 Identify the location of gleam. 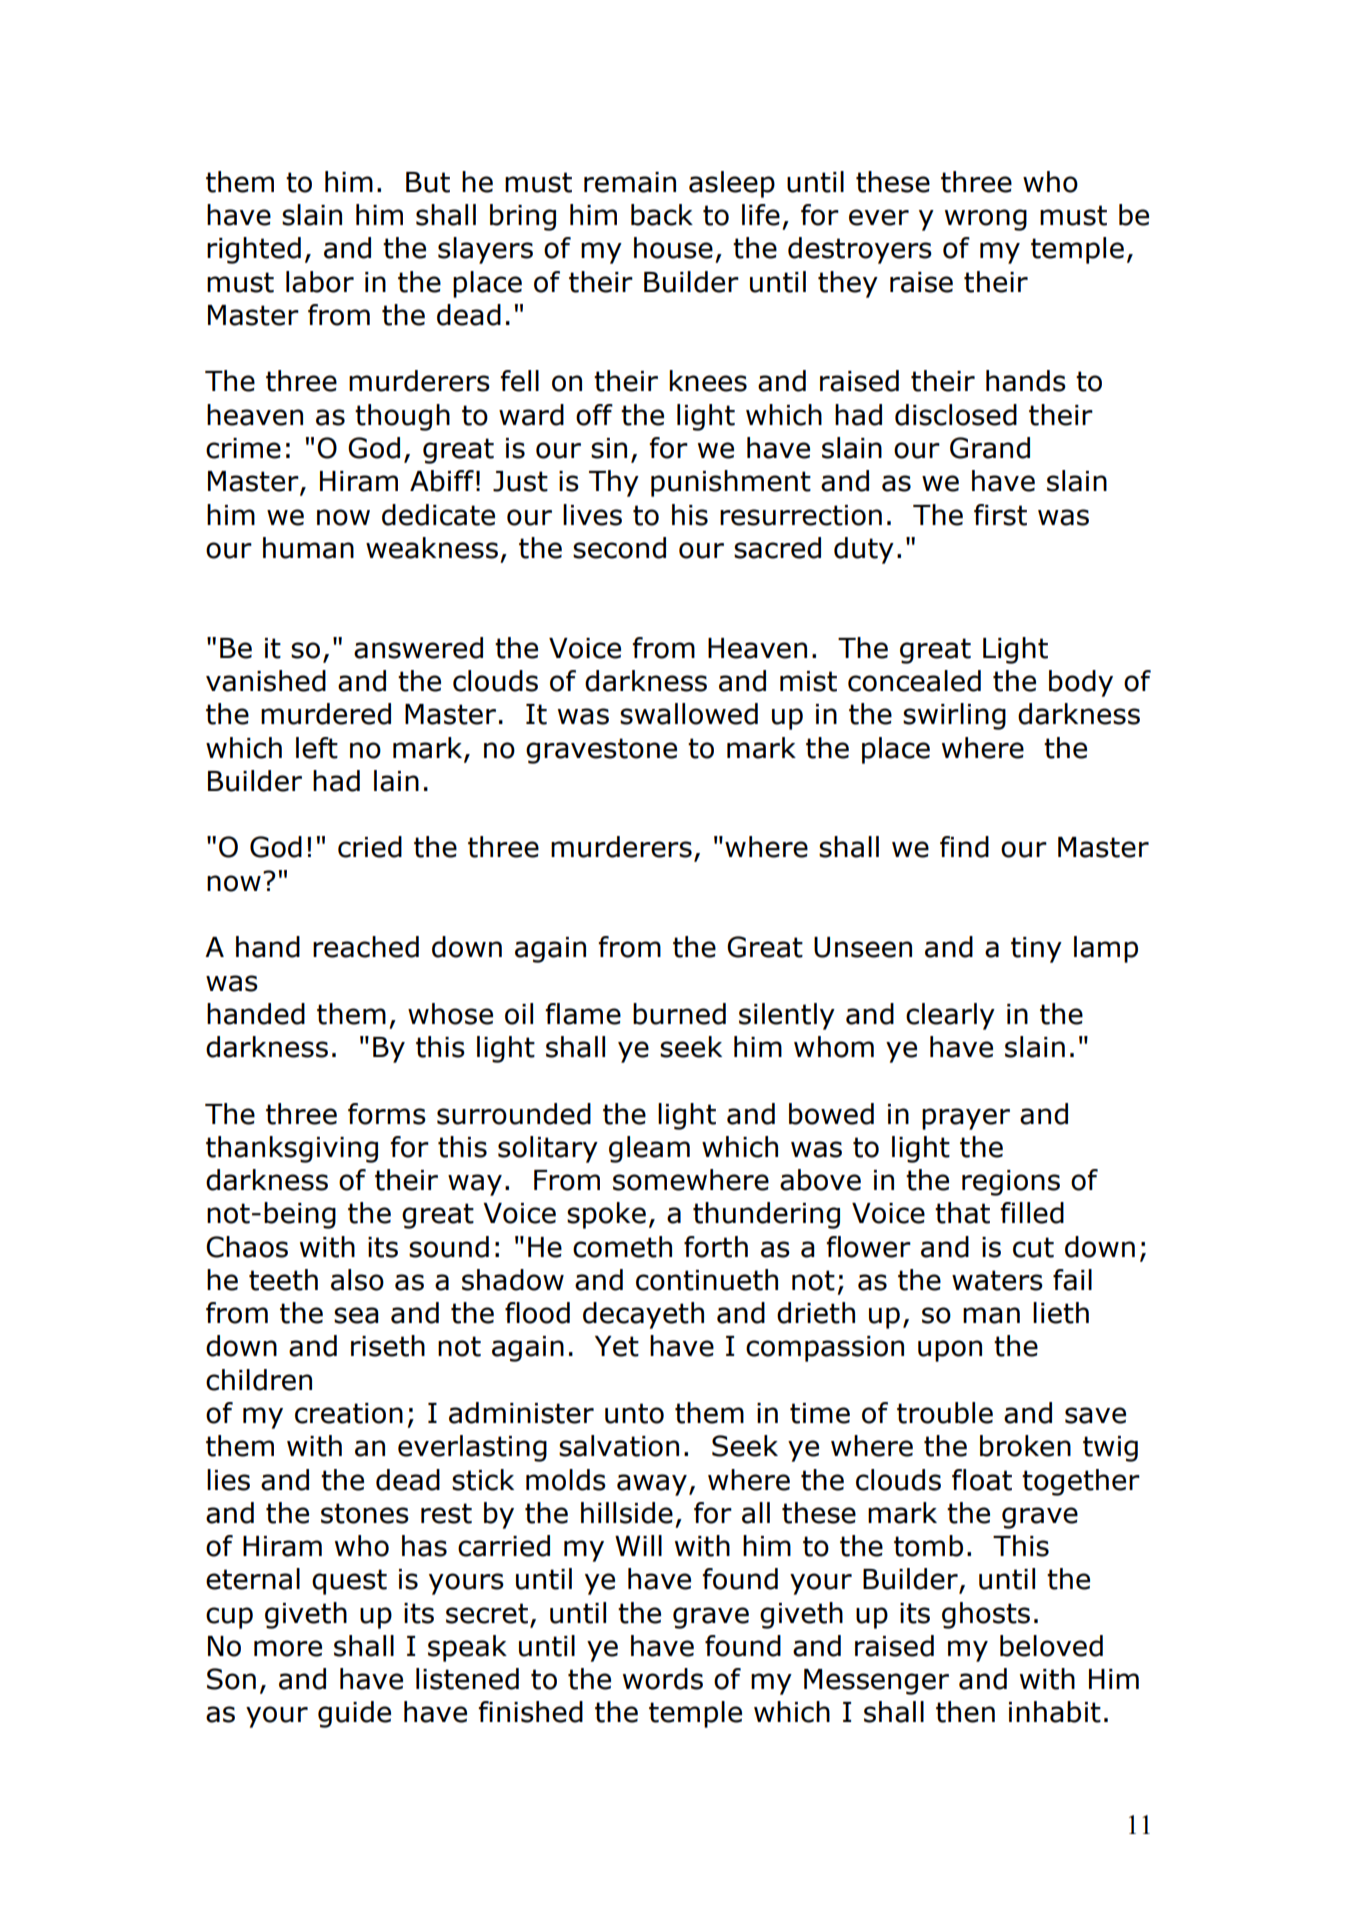
(649, 1149).
